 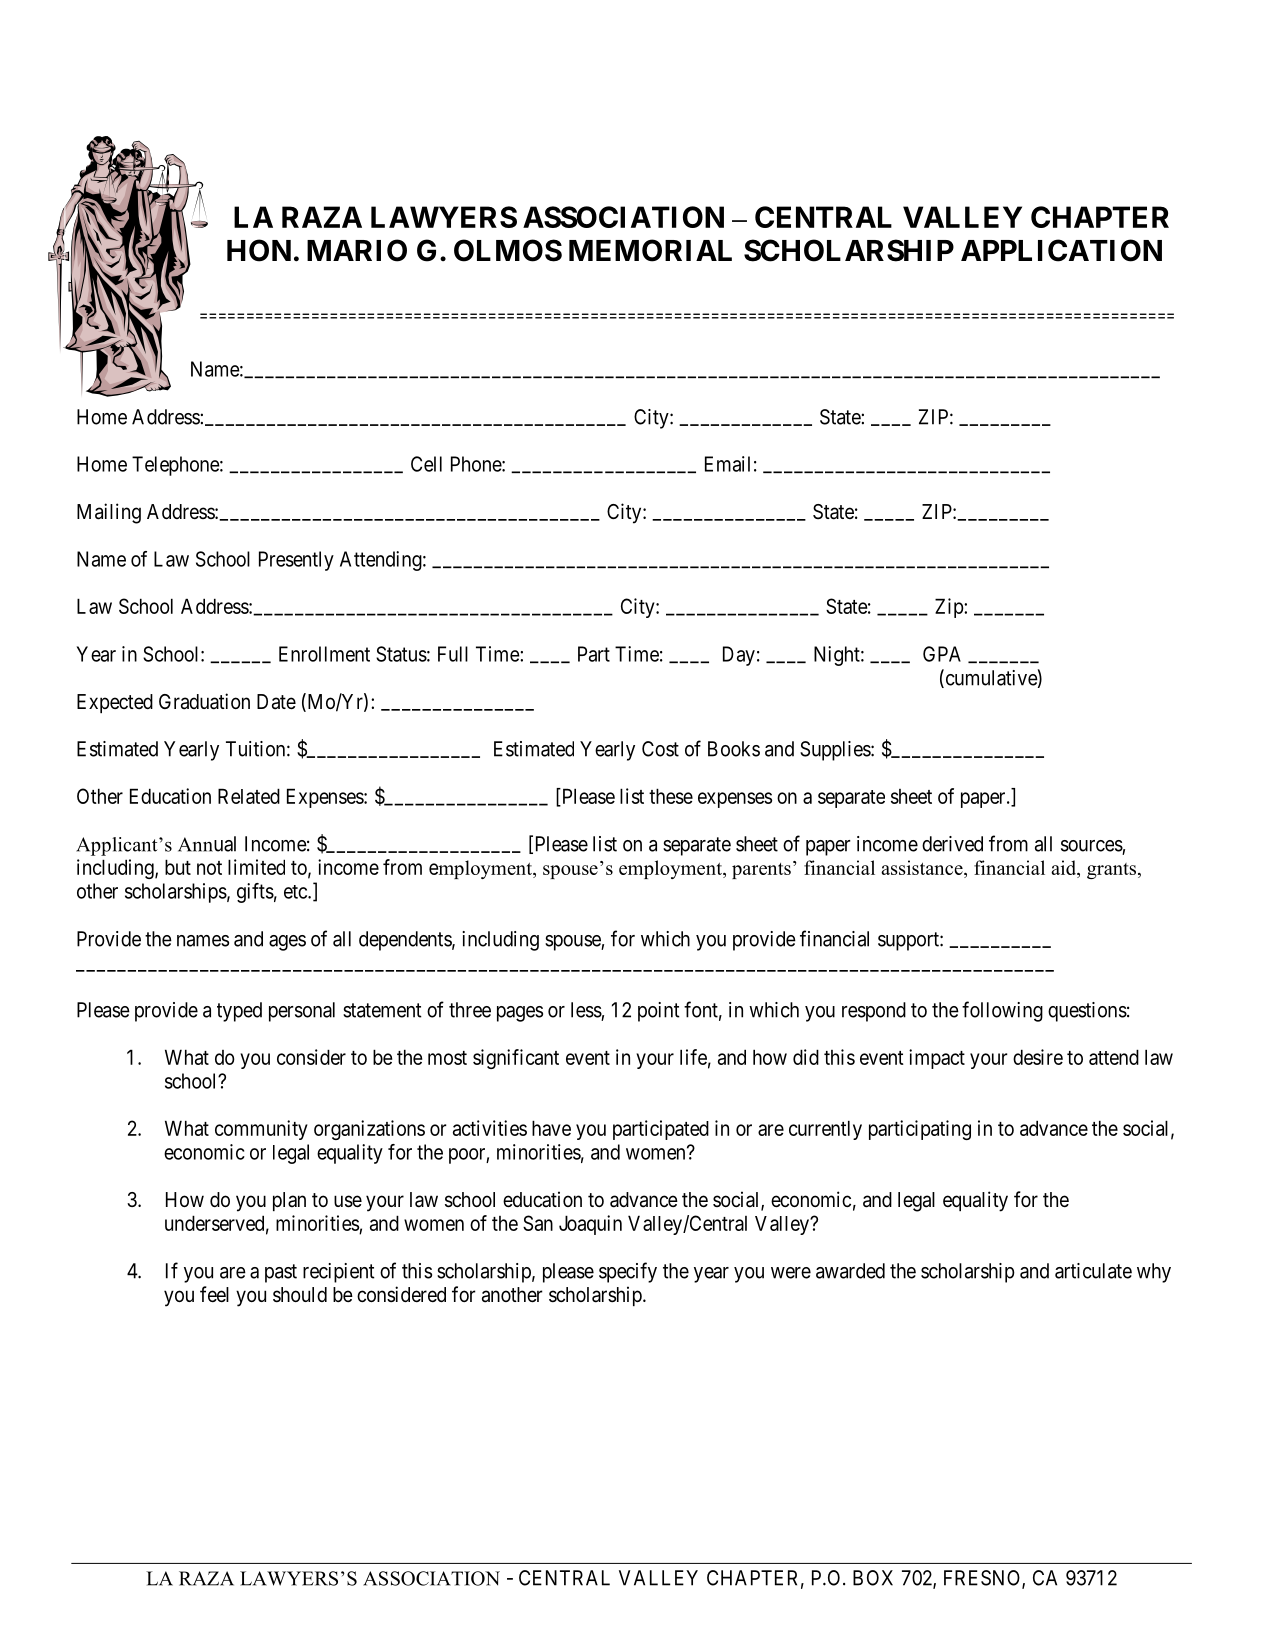 I want to click on should, so click(x=300, y=1294).
